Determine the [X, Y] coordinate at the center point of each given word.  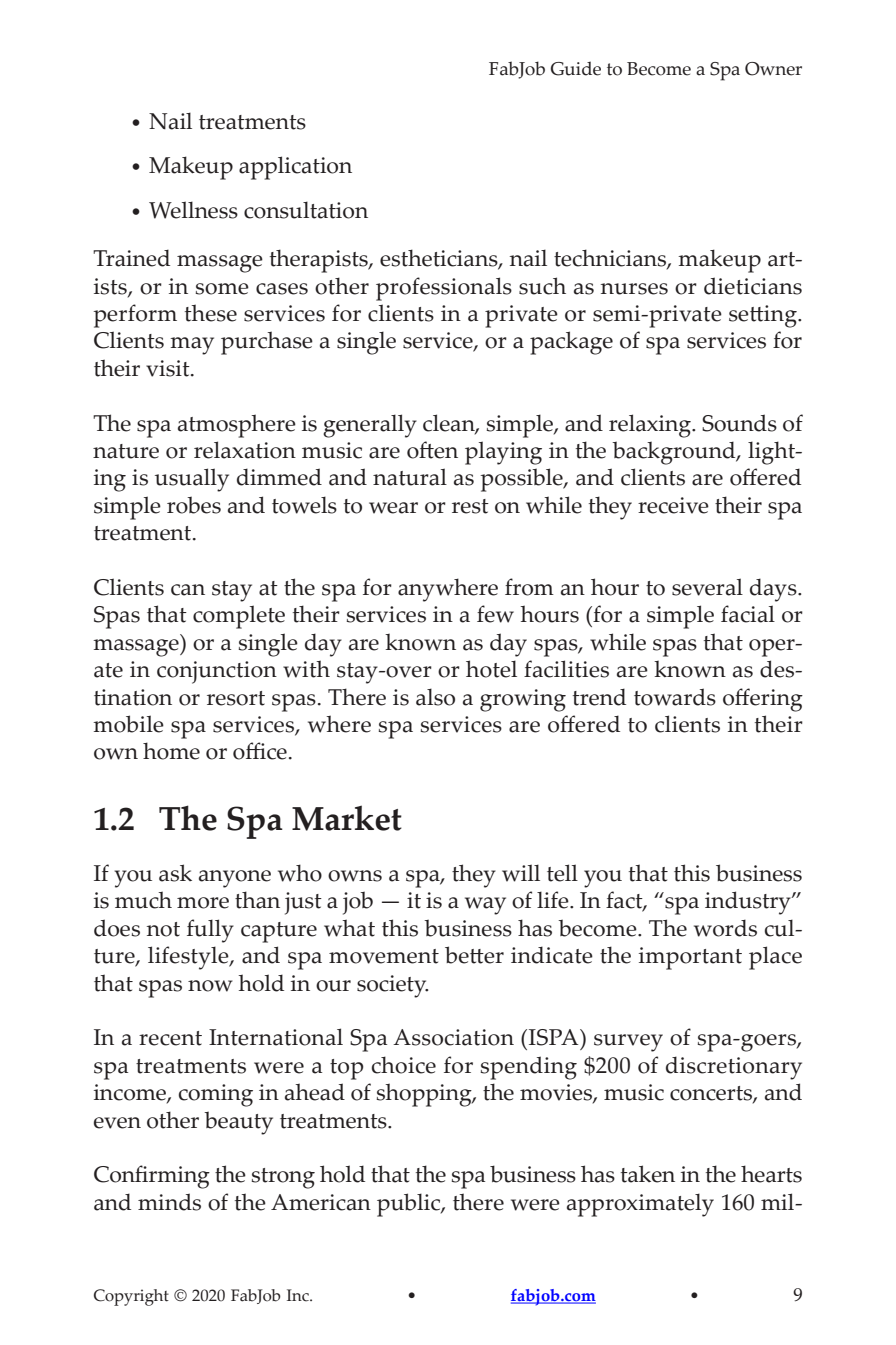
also [435, 697]
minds [169, 1202]
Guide [576, 68]
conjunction [217, 672]
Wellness [193, 210]
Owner [773, 69]
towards [675, 697]
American [321, 1202]
